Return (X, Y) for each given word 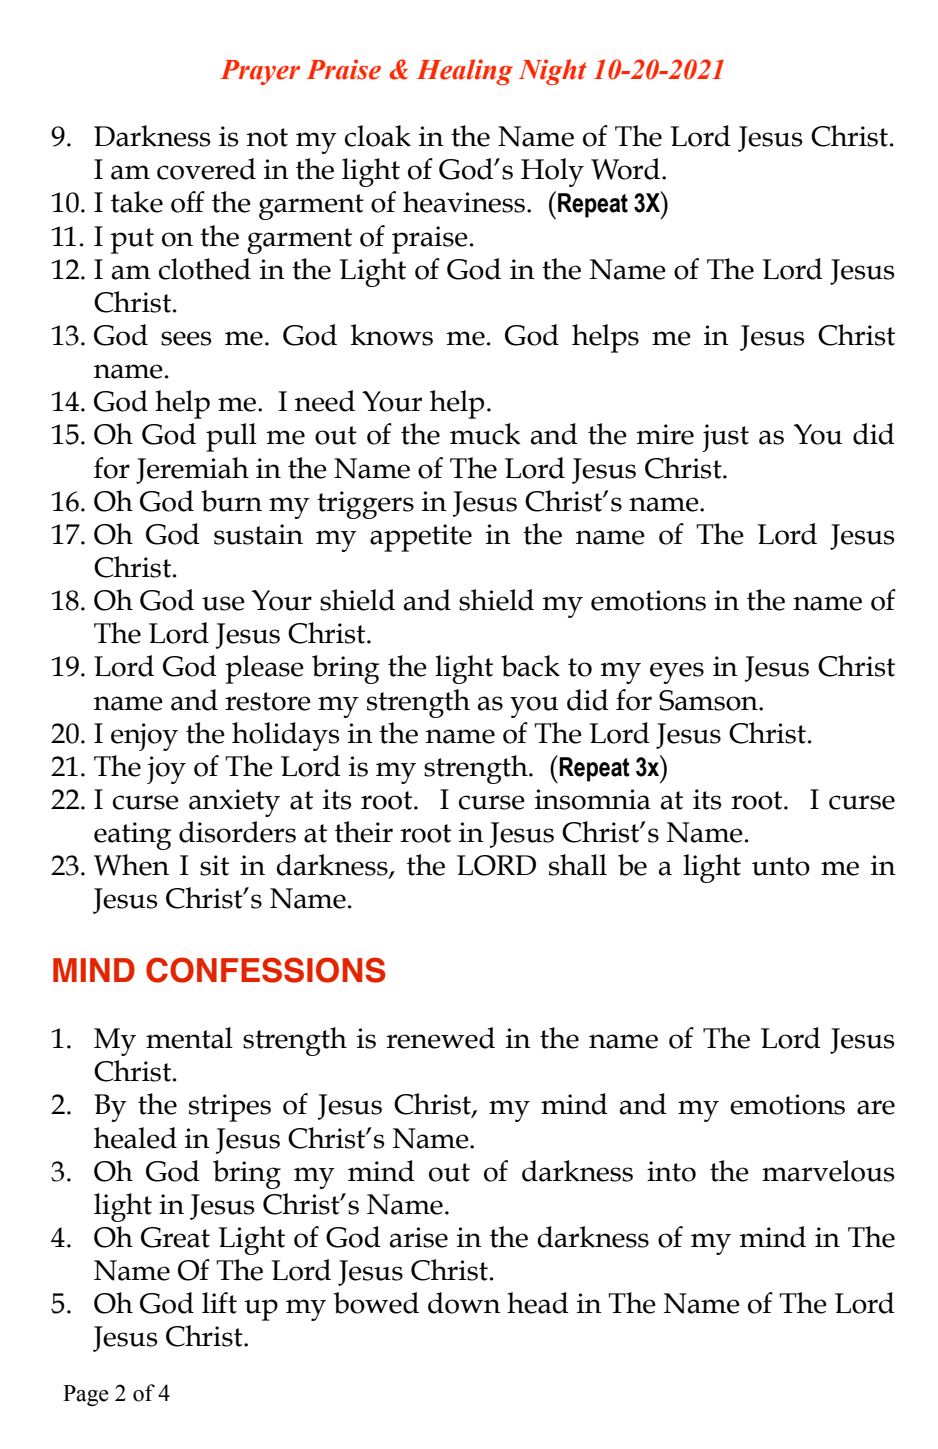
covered (206, 169)
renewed (440, 1038)
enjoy (144, 737)
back (530, 666)
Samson (709, 700)
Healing (465, 72)
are (876, 1107)
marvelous (828, 1171)
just (725, 438)
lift (219, 1303)
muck (485, 434)
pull (231, 437)
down (464, 1303)
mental (189, 1038)
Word (625, 169)
